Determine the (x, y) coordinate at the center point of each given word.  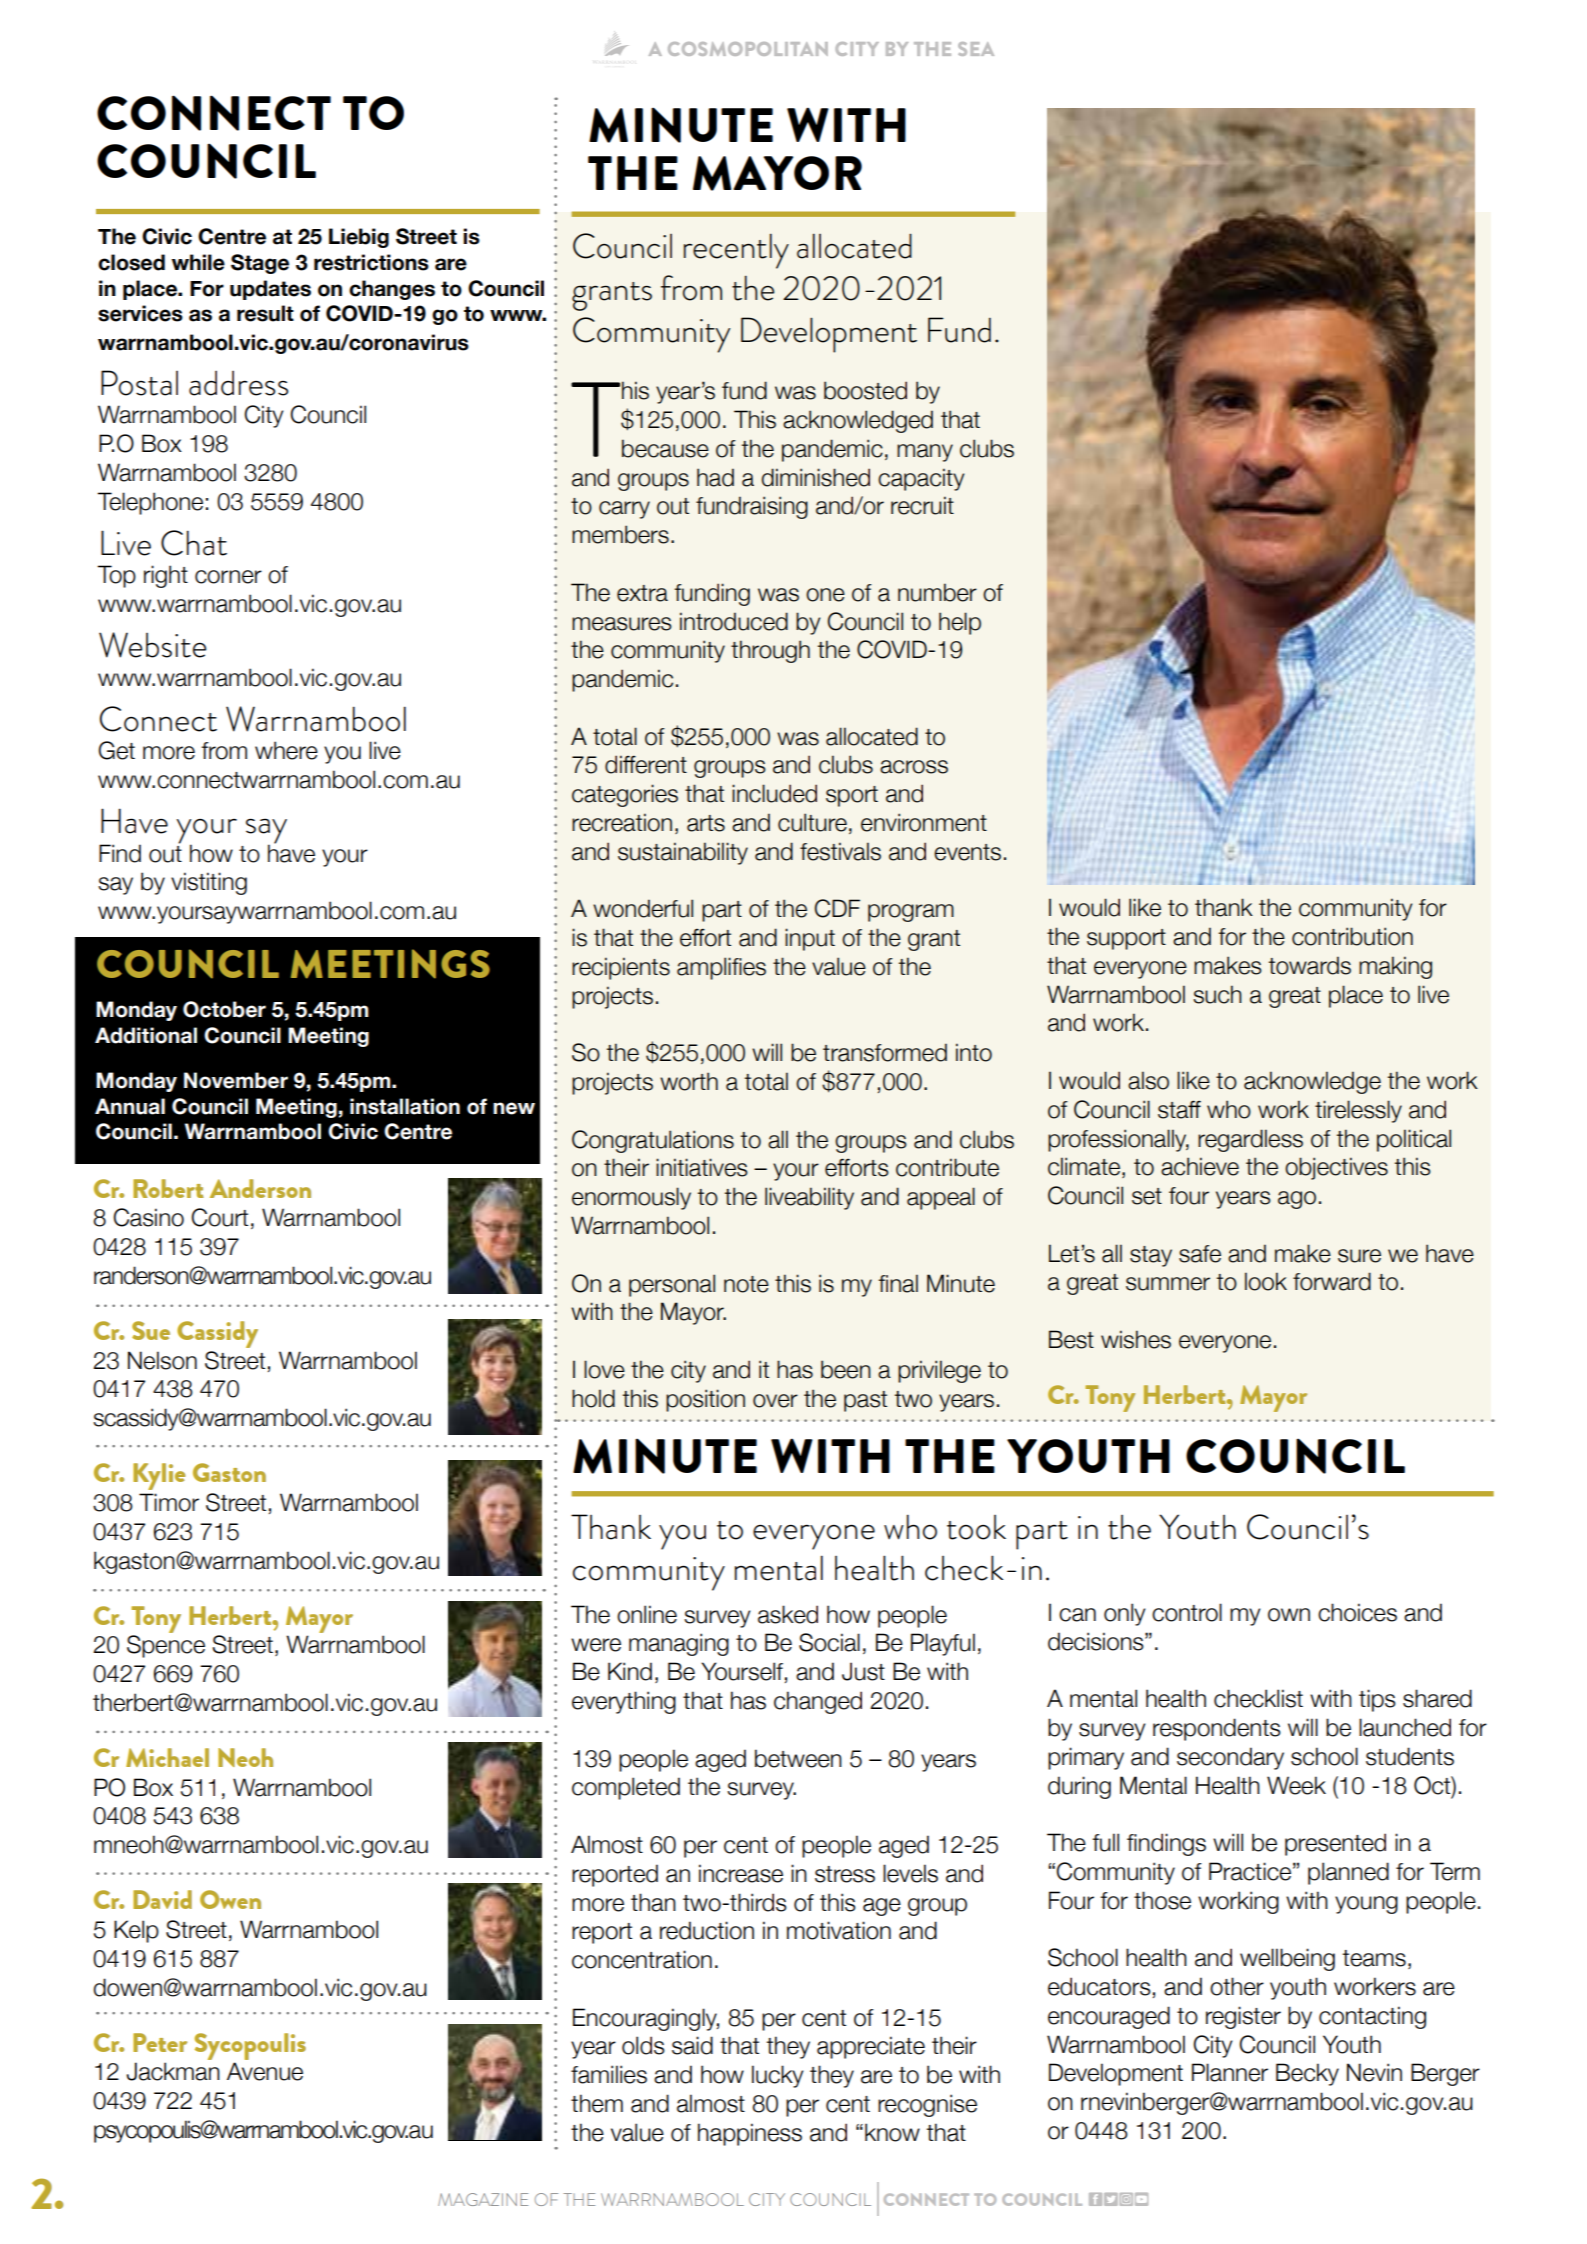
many (925, 453)
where (286, 750)
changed (818, 1702)
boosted (865, 390)
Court (219, 1217)
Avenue (265, 2071)
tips (1377, 1700)
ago (1297, 1200)
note (746, 1284)
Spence (166, 1646)
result (265, 313)
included (774, 793)
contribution (1352, 936)
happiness (750, 2134)
